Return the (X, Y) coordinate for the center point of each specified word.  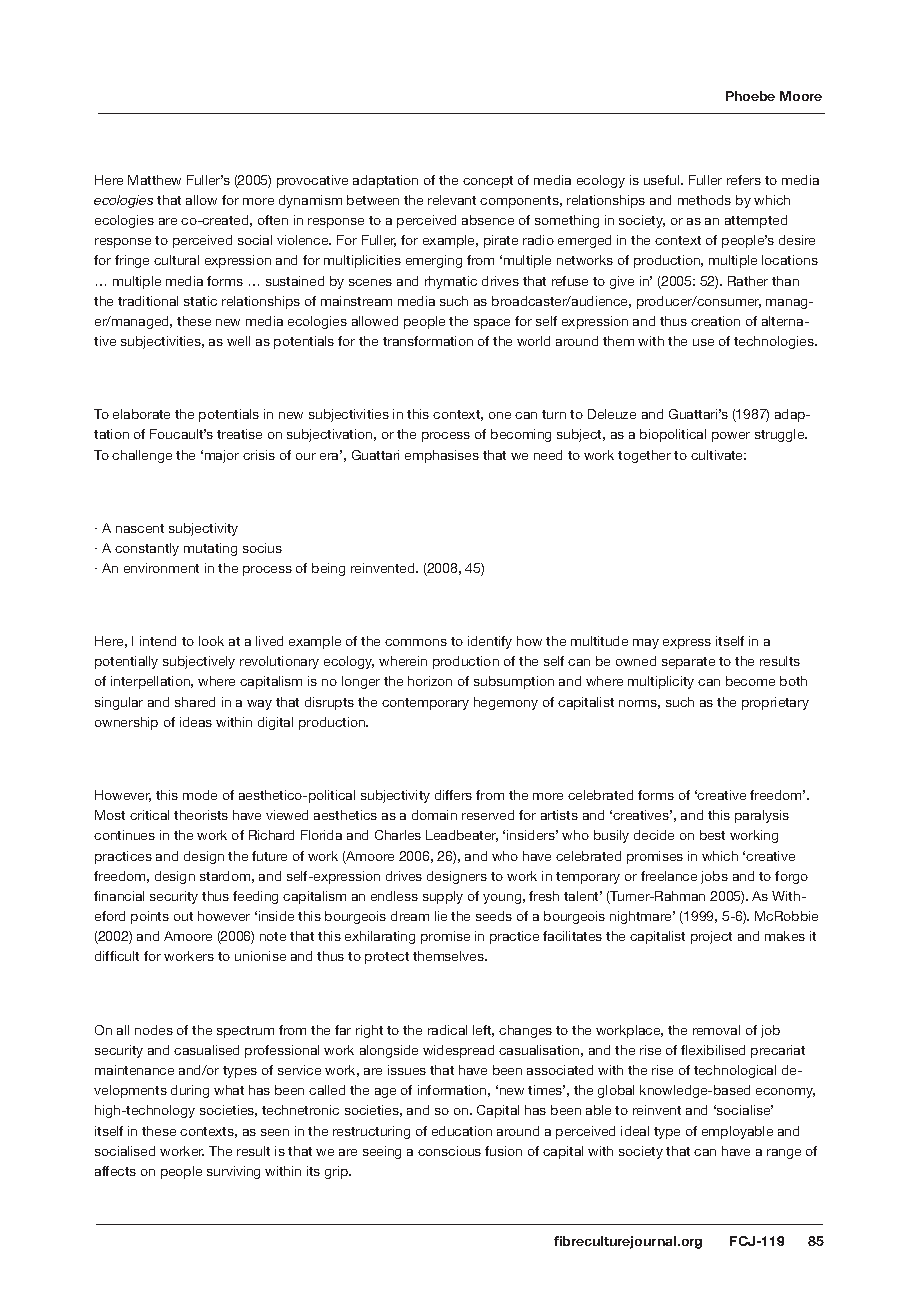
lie (441, 916)
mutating (210, 549)
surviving (233, 1172)
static (200, 301)
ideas (196, 722)
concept (488, 182)
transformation (428, 341)
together (644, 456)
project (711, 937)
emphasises (442, 456)
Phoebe (750, 96)
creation (715, 321)
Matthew (154, 180)
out (183, 916)
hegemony (506, 703)
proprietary (775, 703)
